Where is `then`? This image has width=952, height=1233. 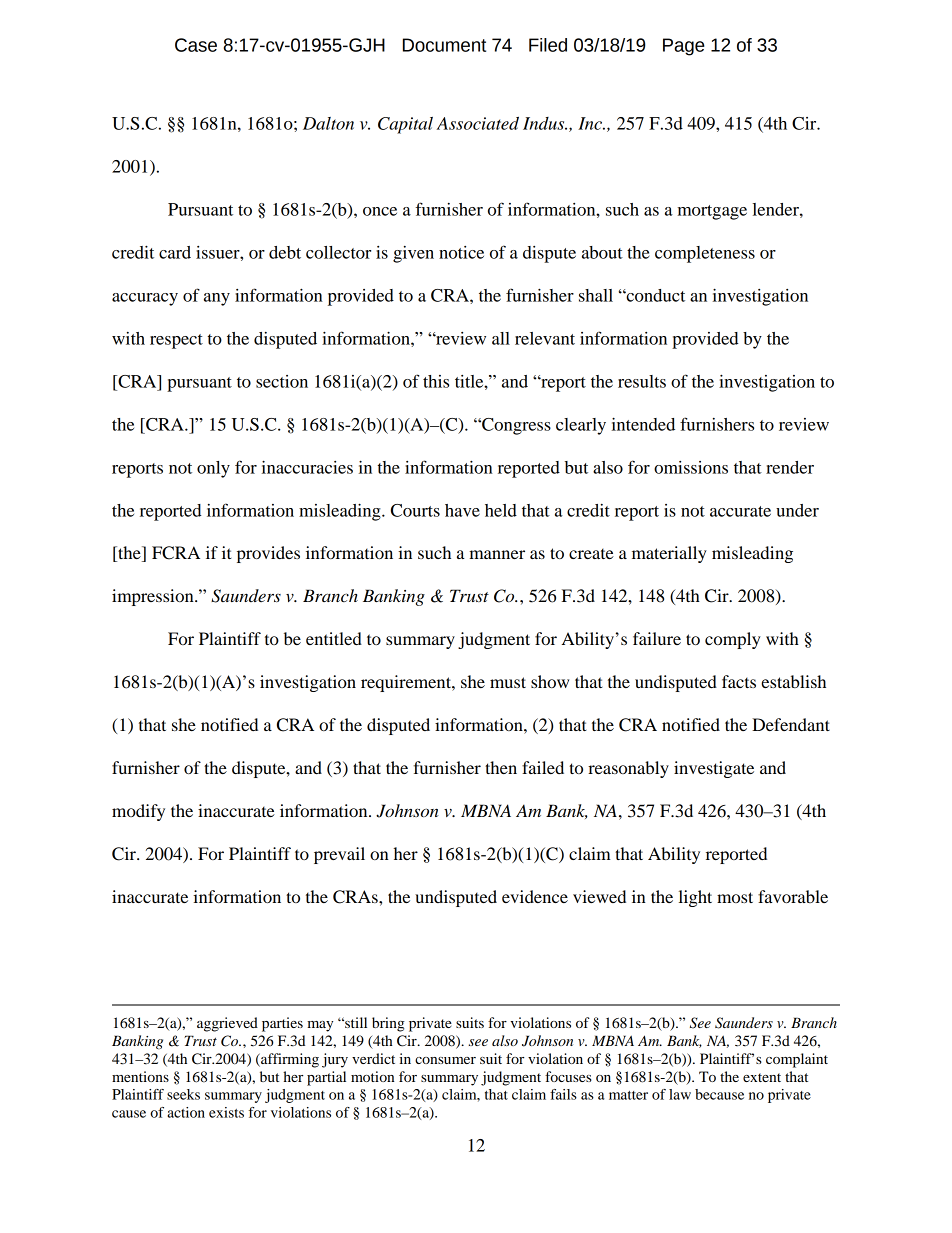 then is located at coordinates (501, 767).
